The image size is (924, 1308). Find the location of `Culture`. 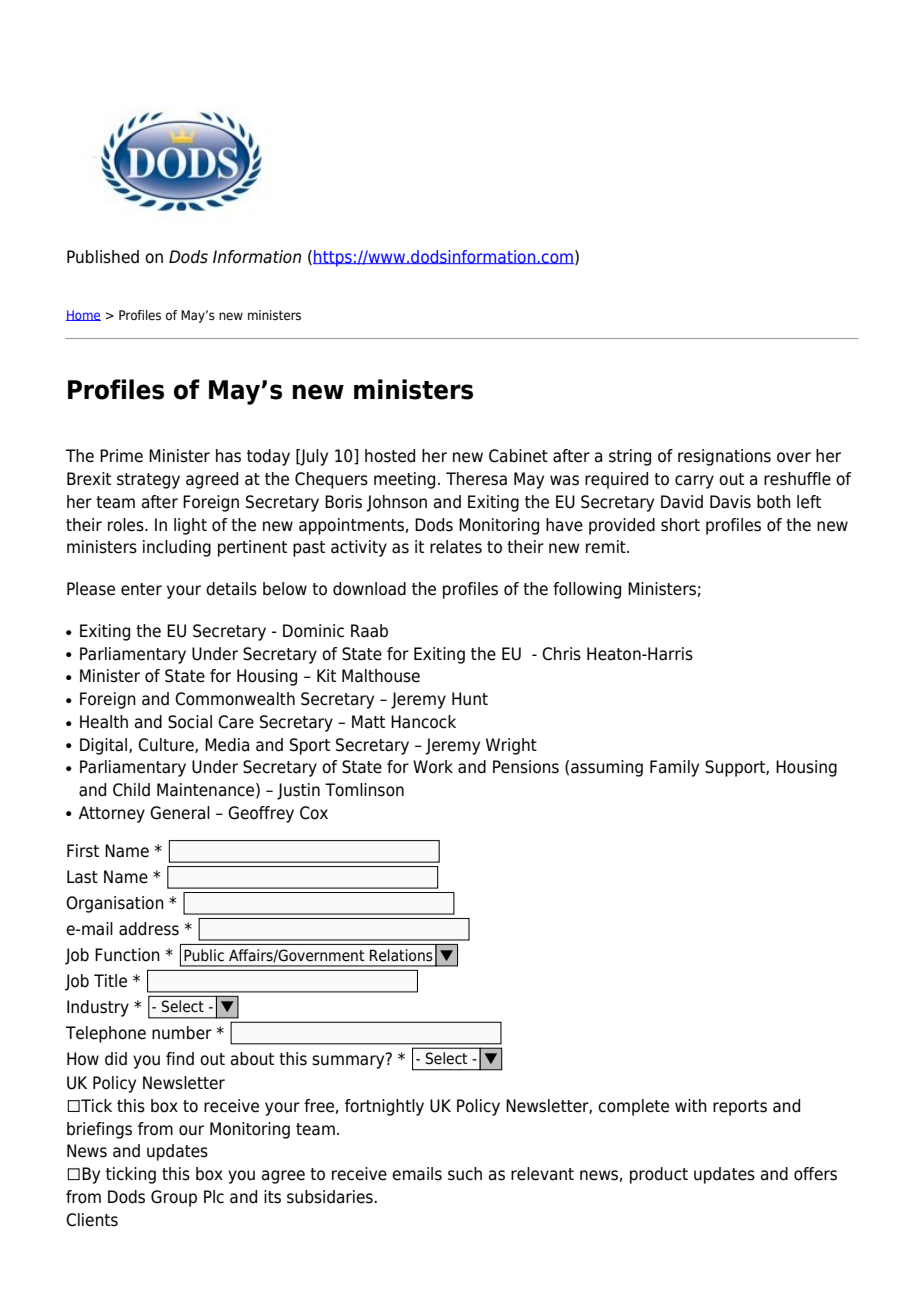

Culture is located at coordinates (167, 745).
